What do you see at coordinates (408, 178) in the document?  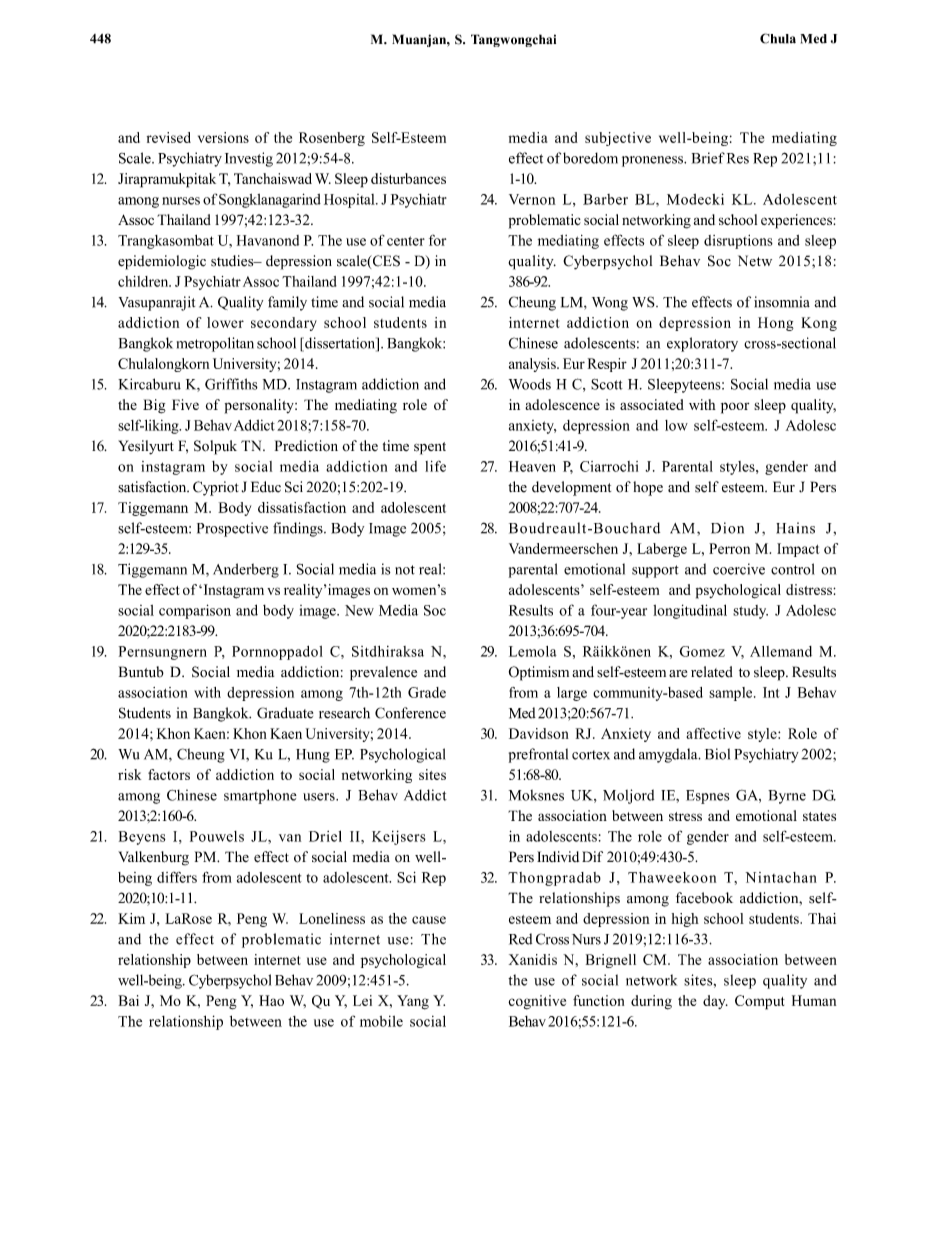 I see `disturbances` at bounding box center [408, 178].
